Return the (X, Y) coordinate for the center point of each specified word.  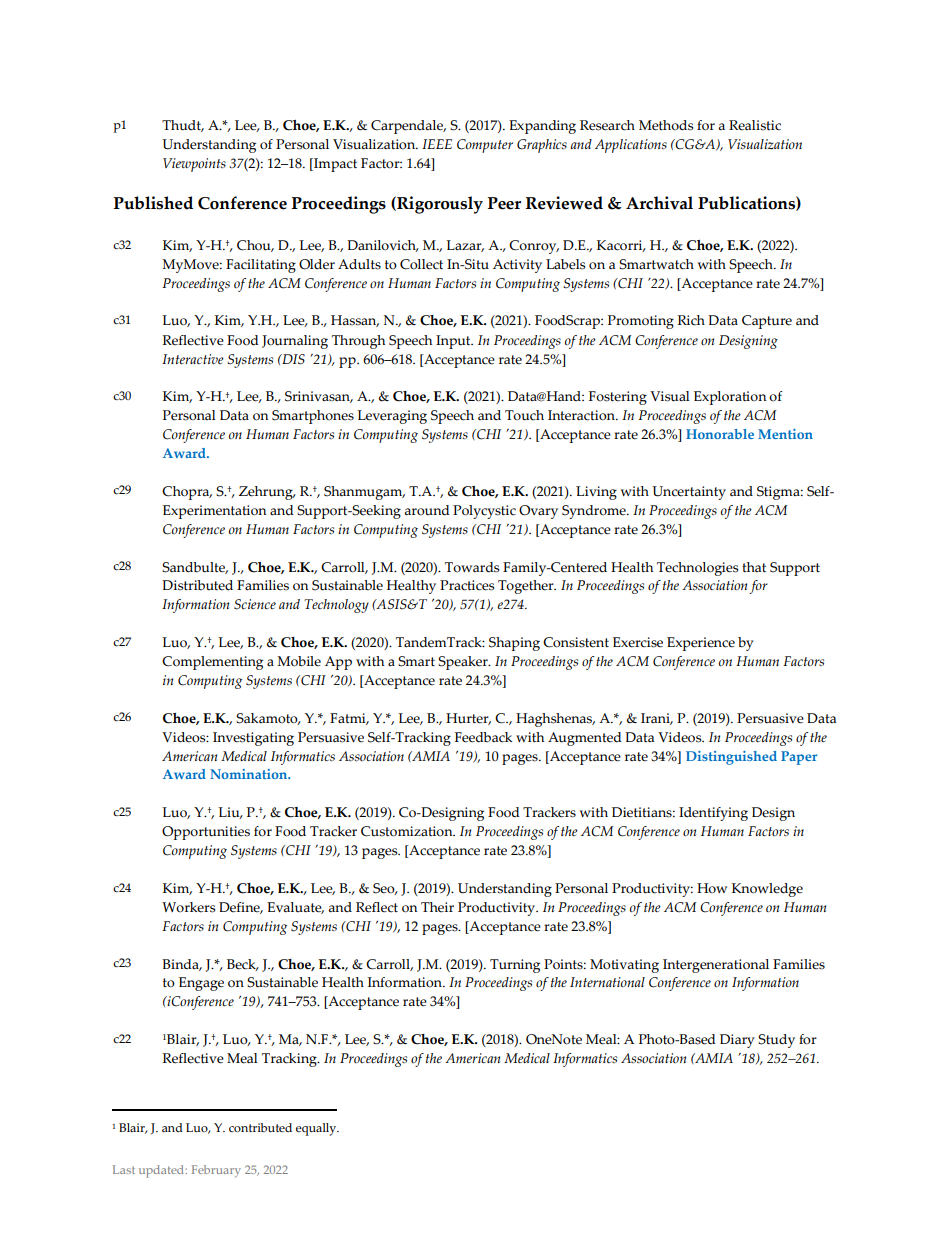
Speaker (464, 663)
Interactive (193, 359)
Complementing (212, 663)
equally (317, 1129)
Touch (524, 415)
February (216, 1171)
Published (153, 203)
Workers (188, 907)
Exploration (730, 398)
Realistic (755, 125)
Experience (701, 644)
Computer (485, 146)
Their (437, 907)
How (712, 888)
